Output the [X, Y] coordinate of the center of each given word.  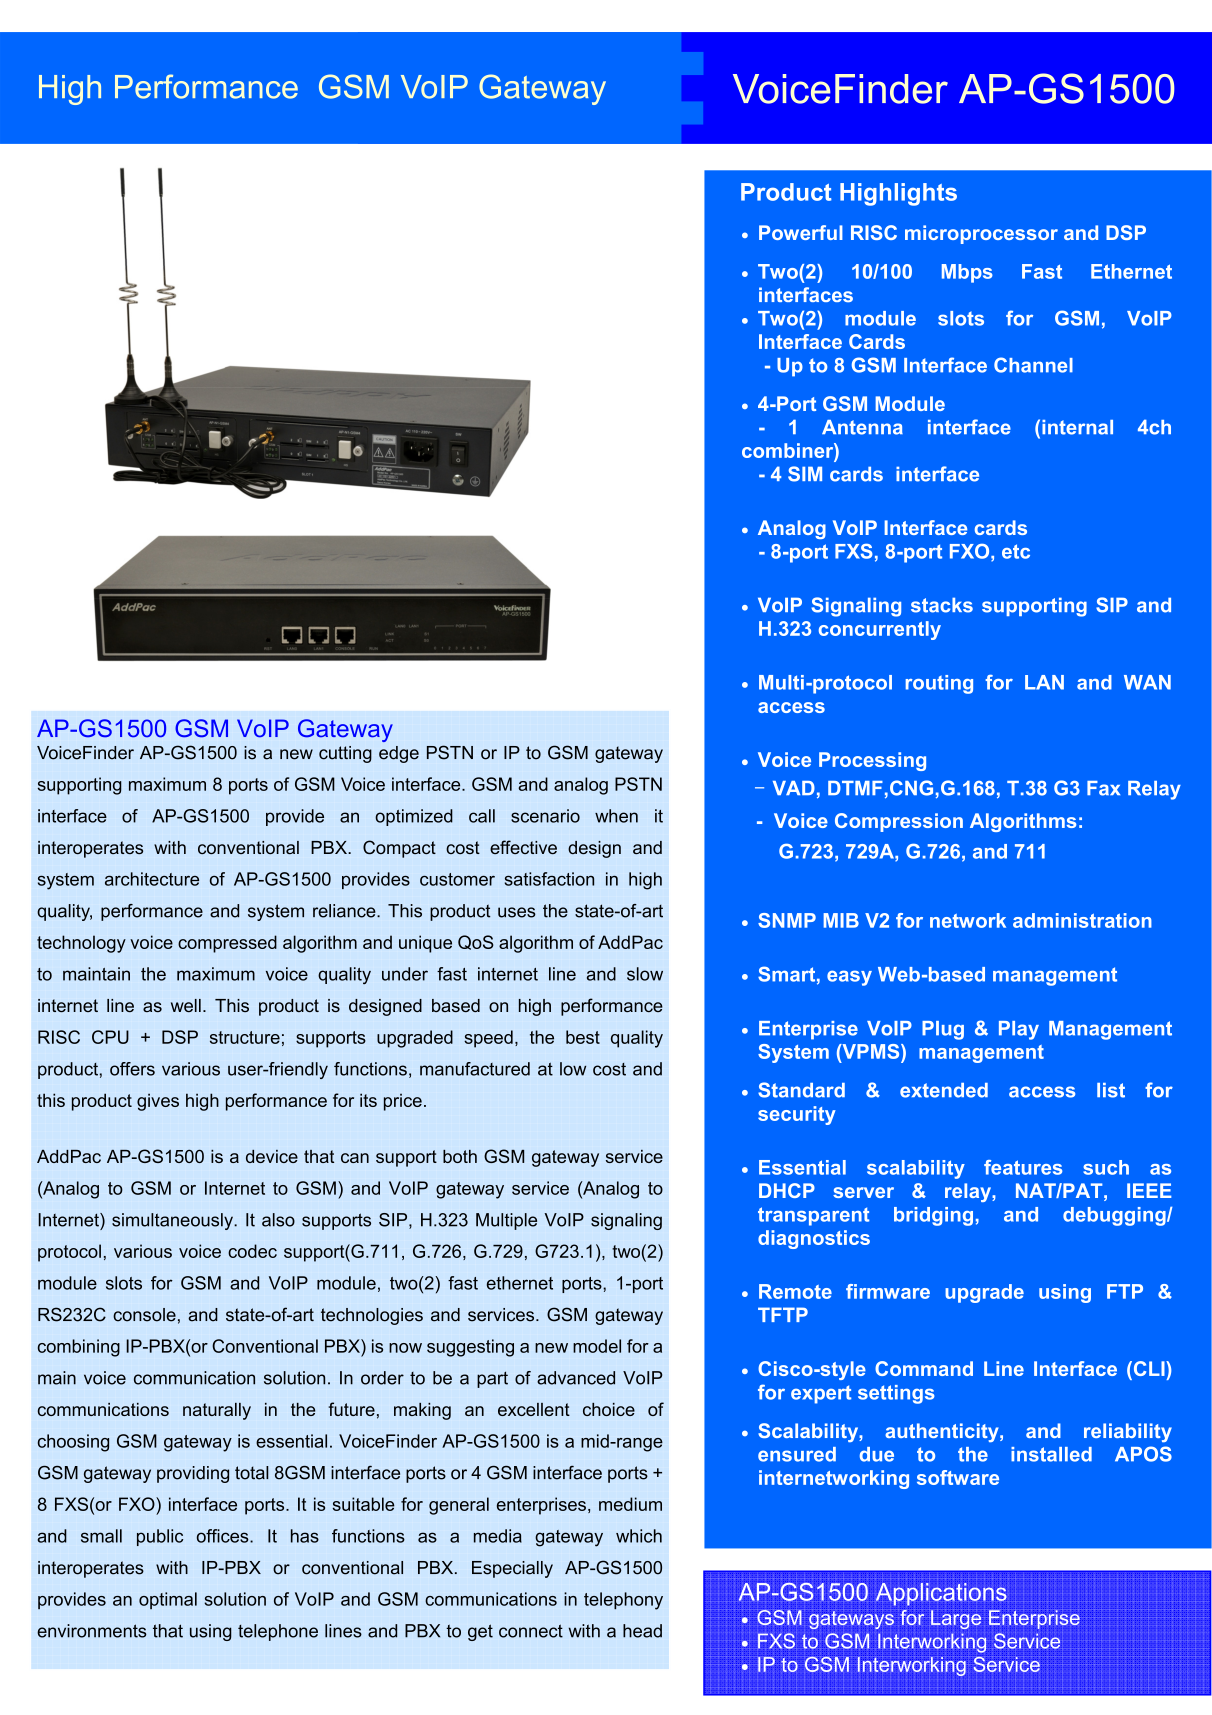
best [583, 1037]
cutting [345, 754]
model [597, 1346]
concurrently [880, 630]
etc [1016, 551]
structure [245, 1037]
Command [924, 1368]
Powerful [801, 232]
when [616, 816]
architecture [152, 879]
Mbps [967, 273]
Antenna [862, 427]
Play [1019, 1030]
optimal [168, 1600]
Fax [1103, 788]
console [144, 1315]
